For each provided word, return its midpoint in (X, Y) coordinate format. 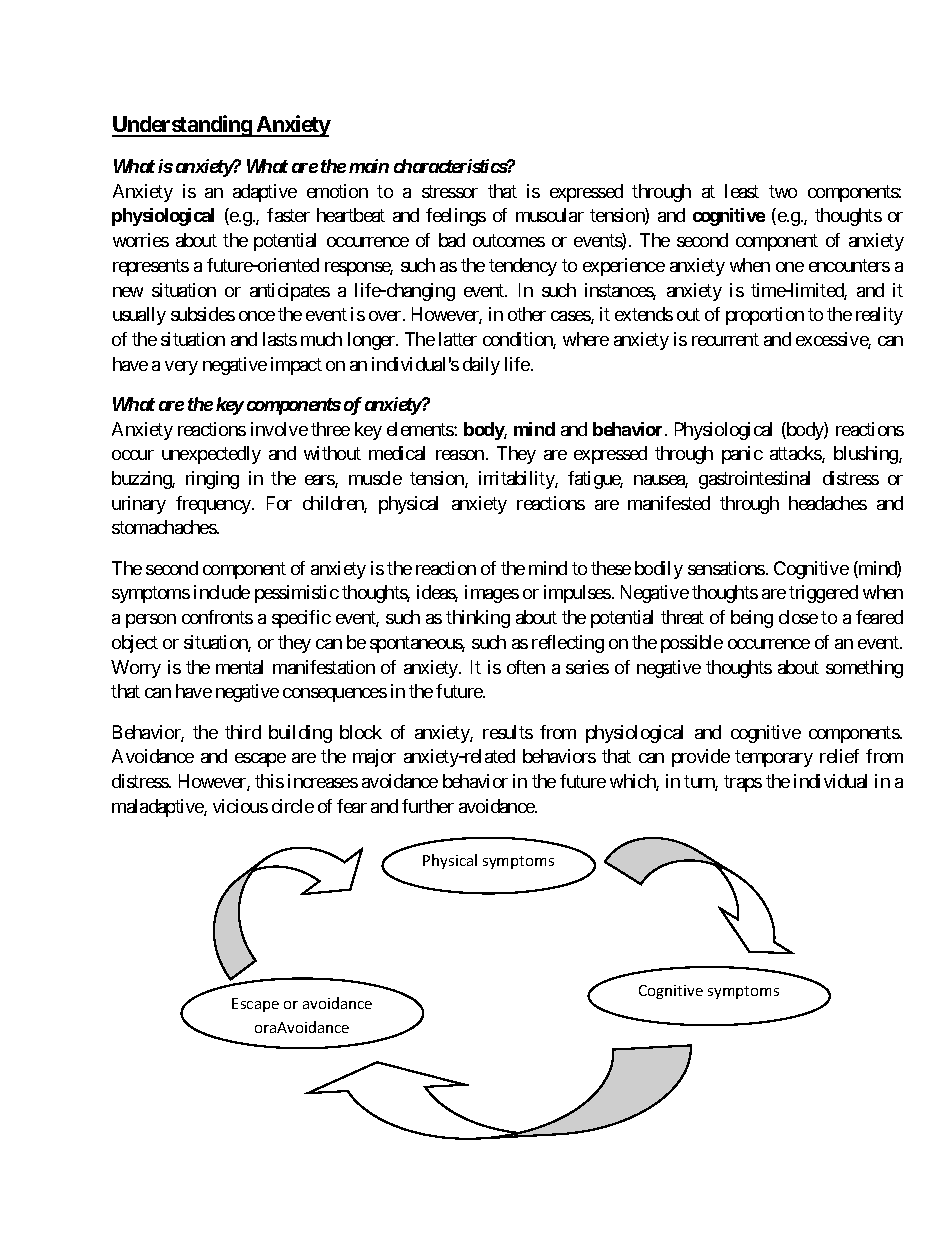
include (222, 592)
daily (481, 366)
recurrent (725, 339)
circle (293, 806)
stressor (450, 191)
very (181, 368)
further (428, 806)
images (492, 594)
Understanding (182, 126)
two (783, 191)
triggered (823, 594)
